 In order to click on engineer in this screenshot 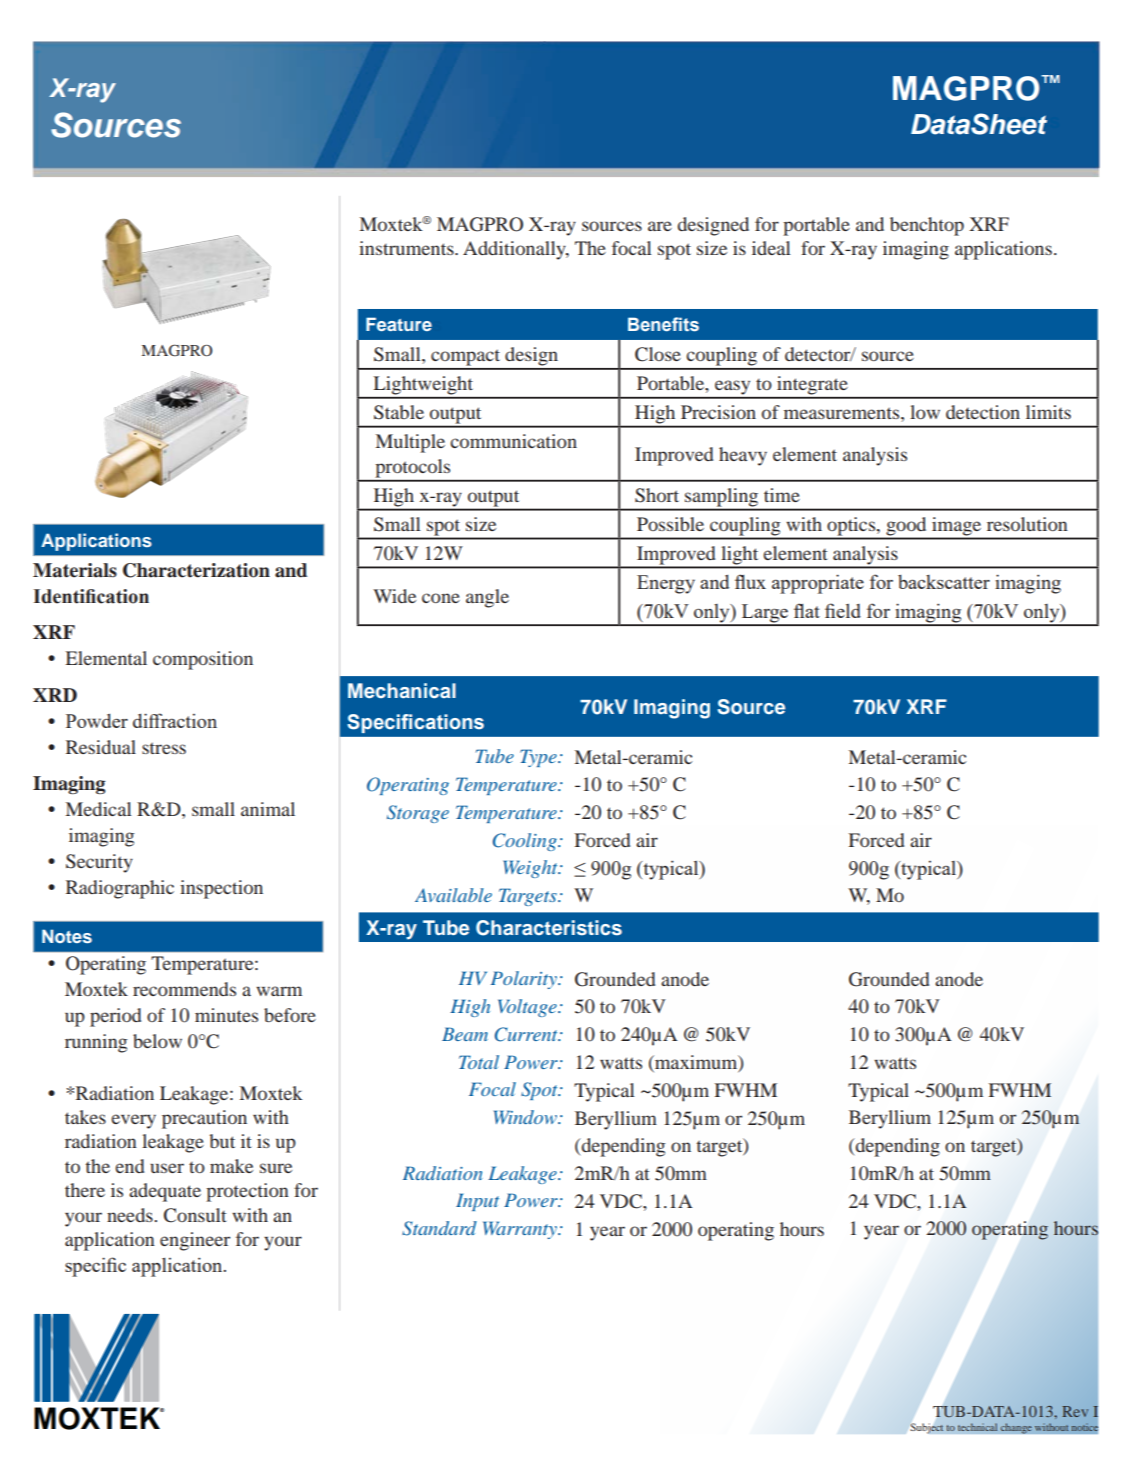, I will do `click(195, 1241)`.
